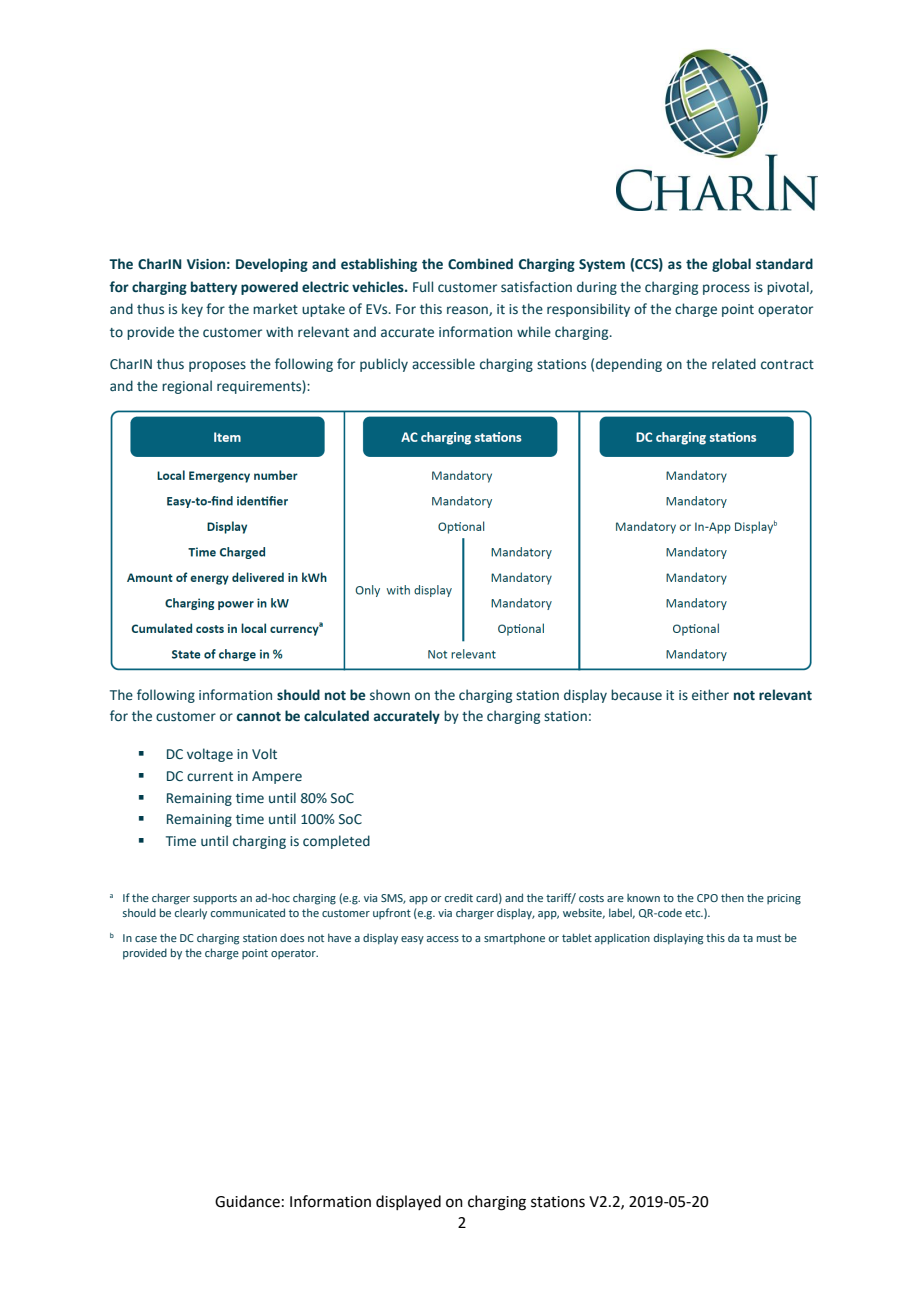 Image resolution: width=924 pixels, height=1308 pixels. Describe the element at coordinates (215, 900) in the screenshot. I see `supports` at that location.
